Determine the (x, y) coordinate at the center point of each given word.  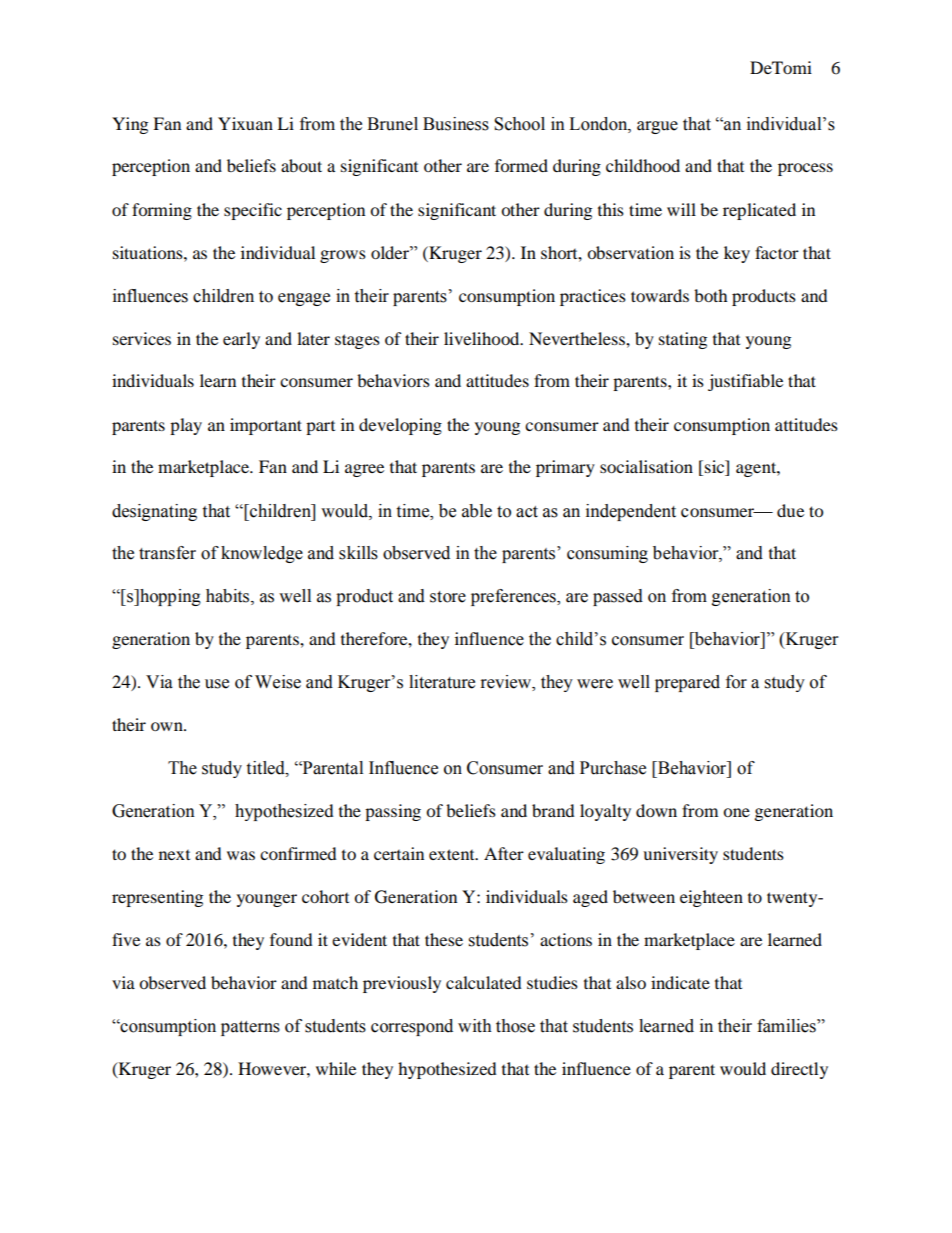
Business (456, 124)
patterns (250, 1028)
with (475, 1026)
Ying (130, 125)
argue (657, 127)
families (787, 1026)
